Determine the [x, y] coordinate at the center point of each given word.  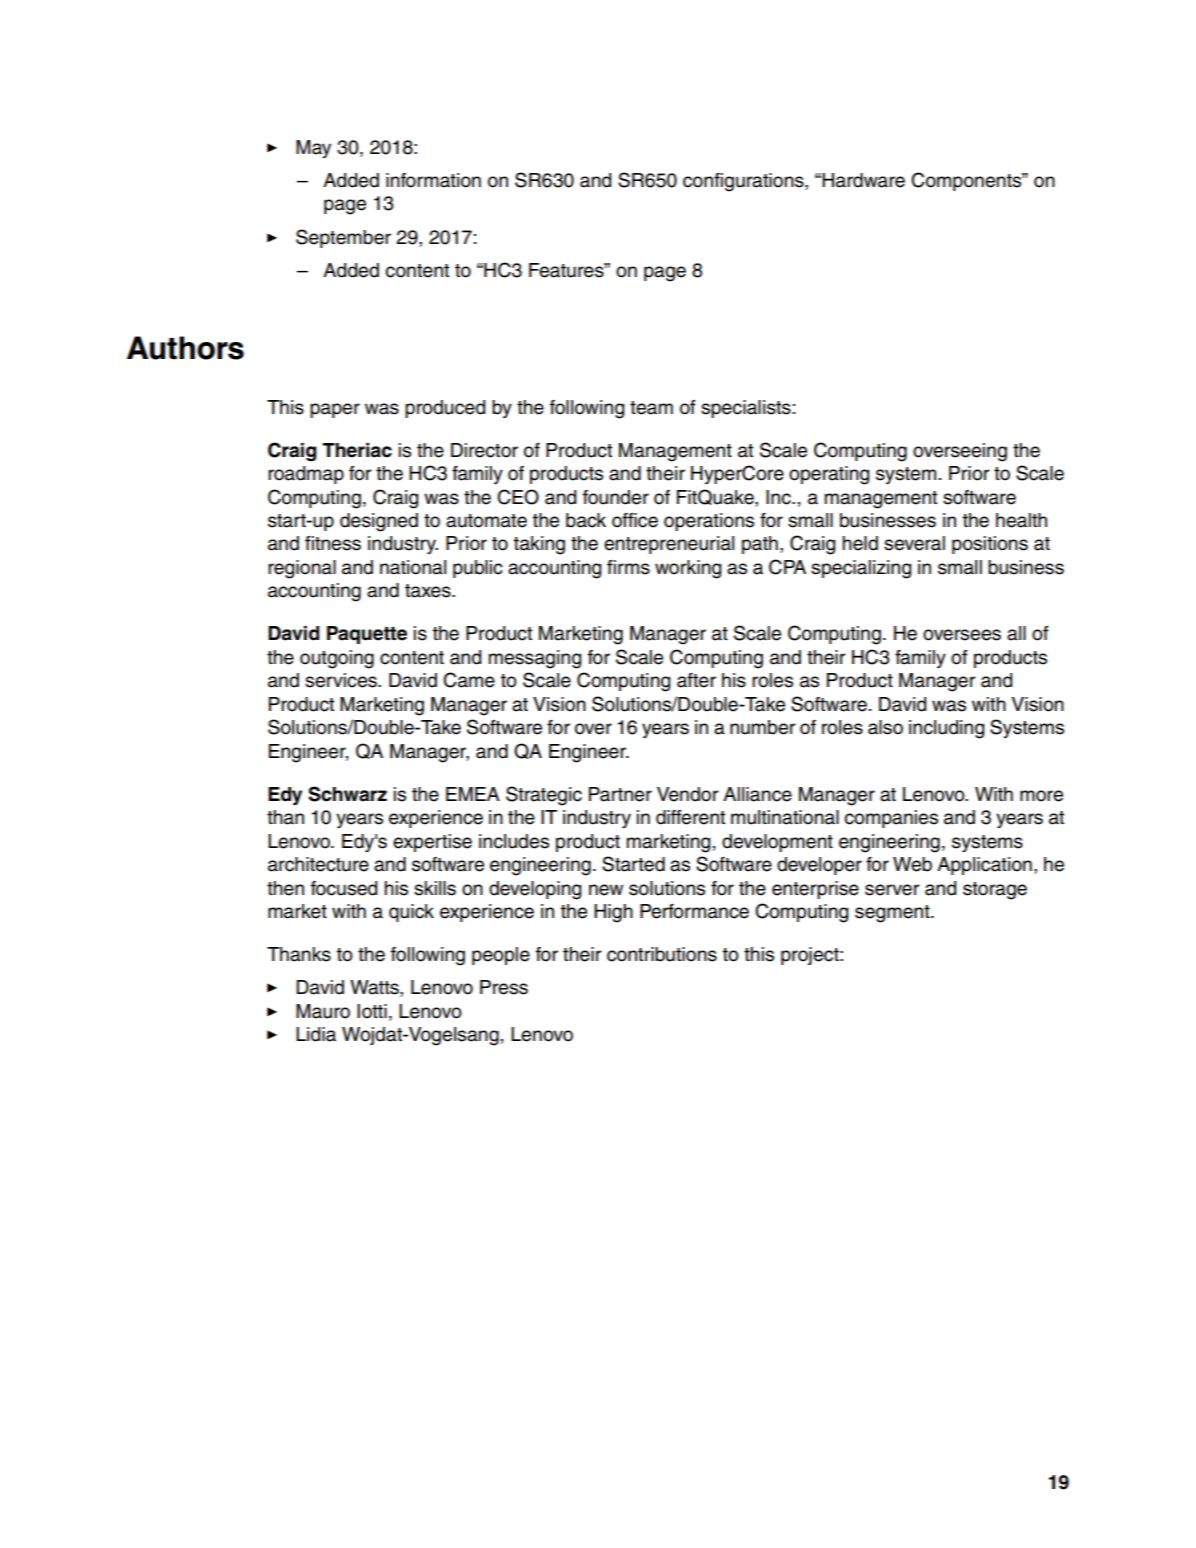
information [433, 180]
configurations [744, 182]
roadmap [306, 475]
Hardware [862, 180]
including [946, 729]
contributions [662, 954]
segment [893, 914]
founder [616, 497]
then [285, 888]
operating [829, 475]
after [696, 680]
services [342, 680]
